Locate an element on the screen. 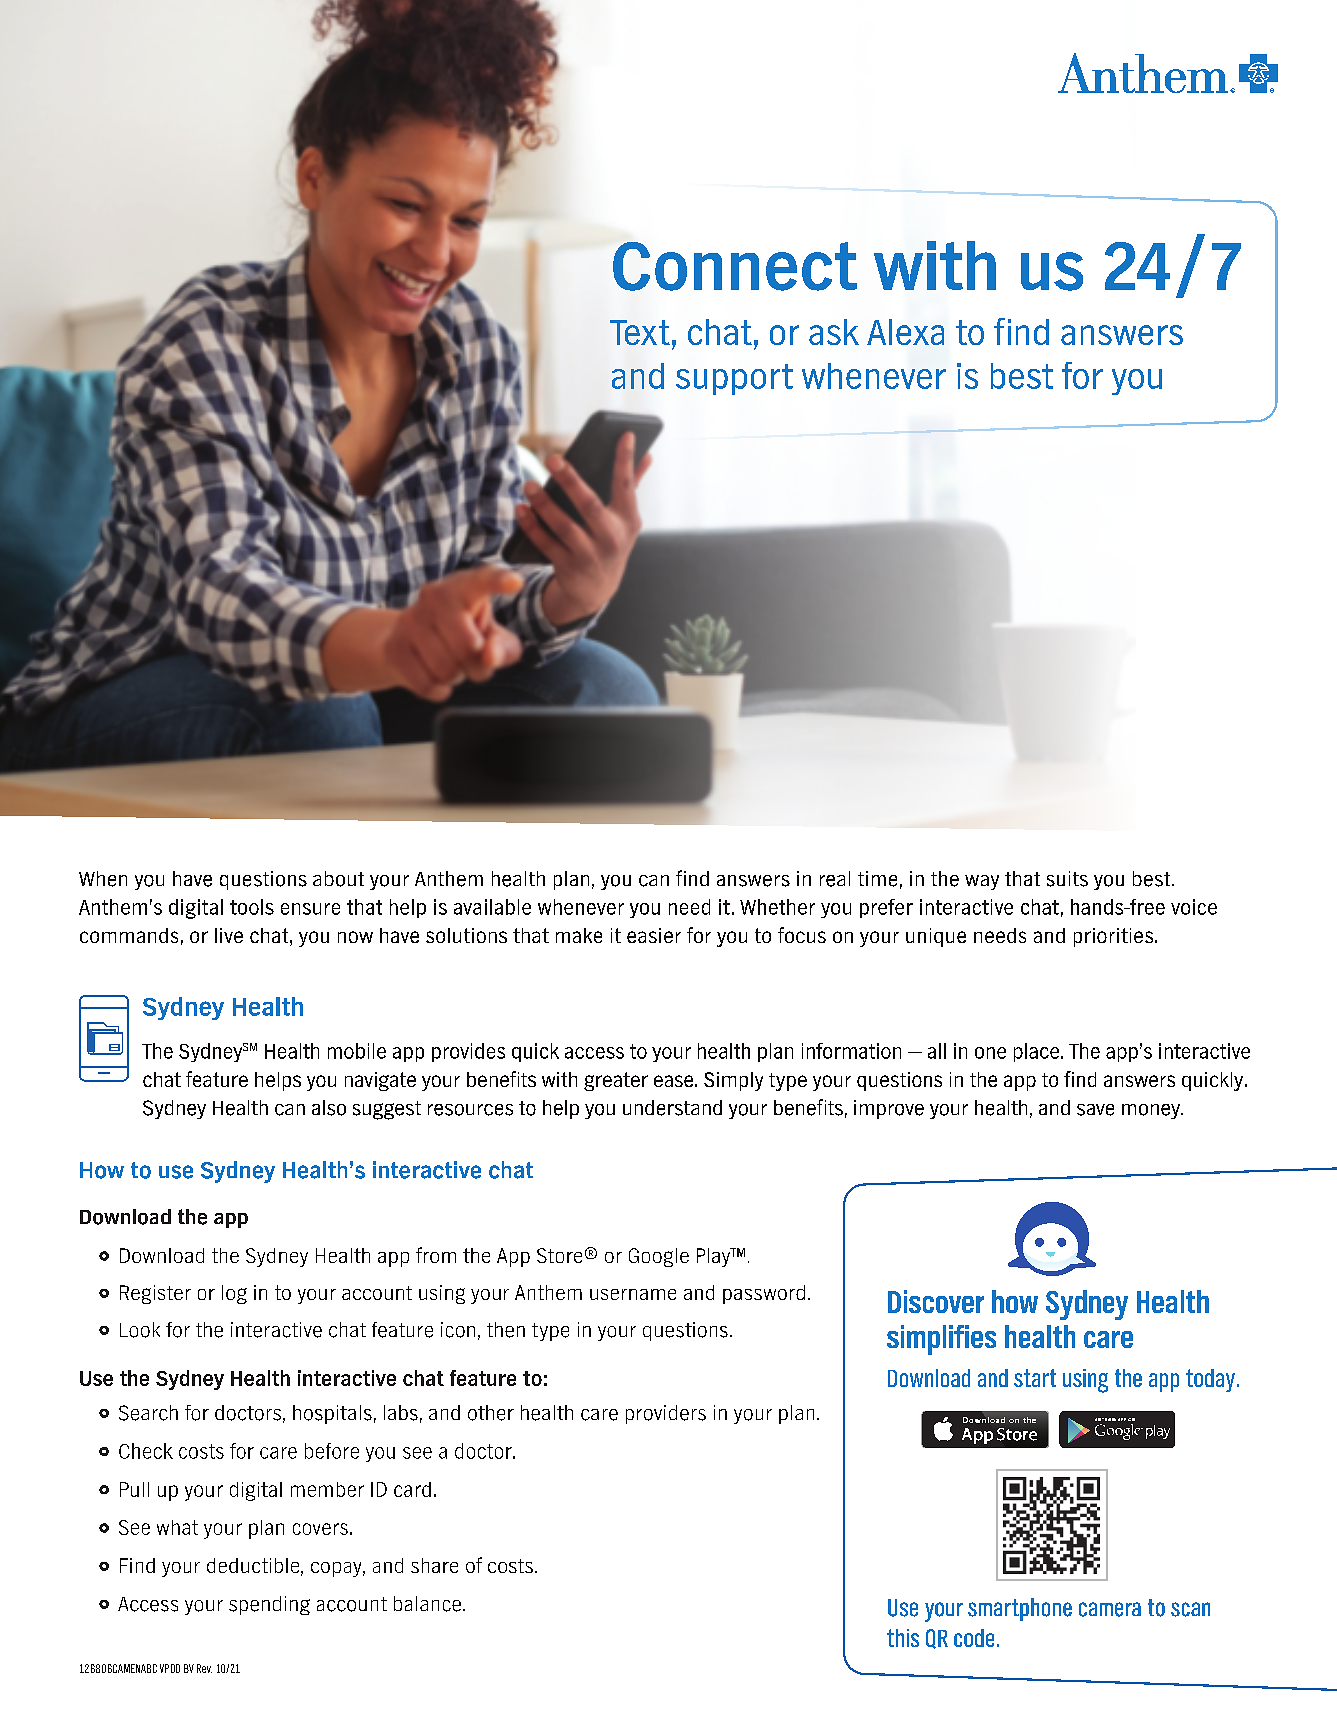  camera is located at coordinates (1110, 1609).
